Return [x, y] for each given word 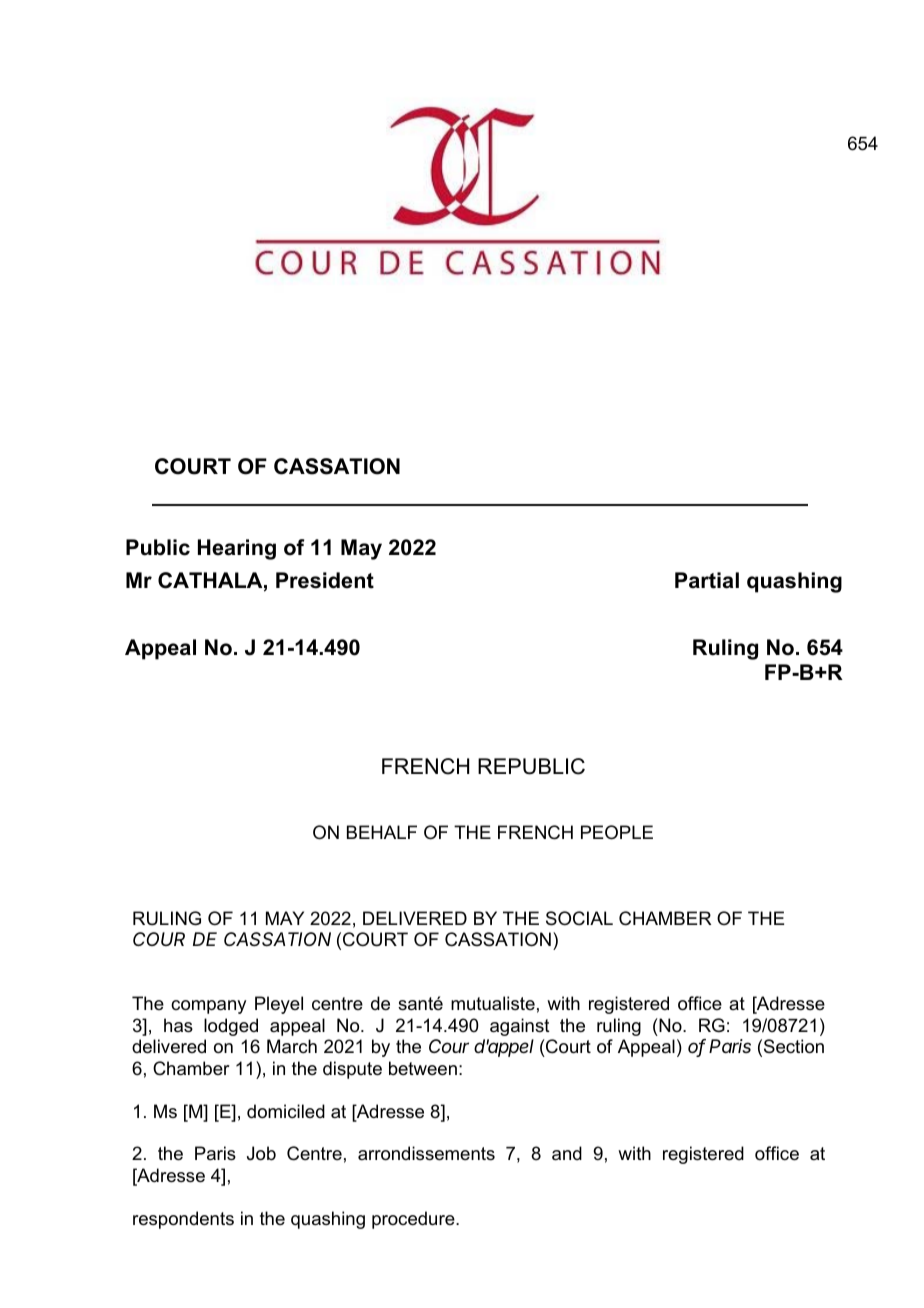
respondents [183, 1220]
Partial [707, 580]
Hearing [237, 549]
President [325, 580]
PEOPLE [617, 832]
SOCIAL [579, 918]
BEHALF [382, 832]
